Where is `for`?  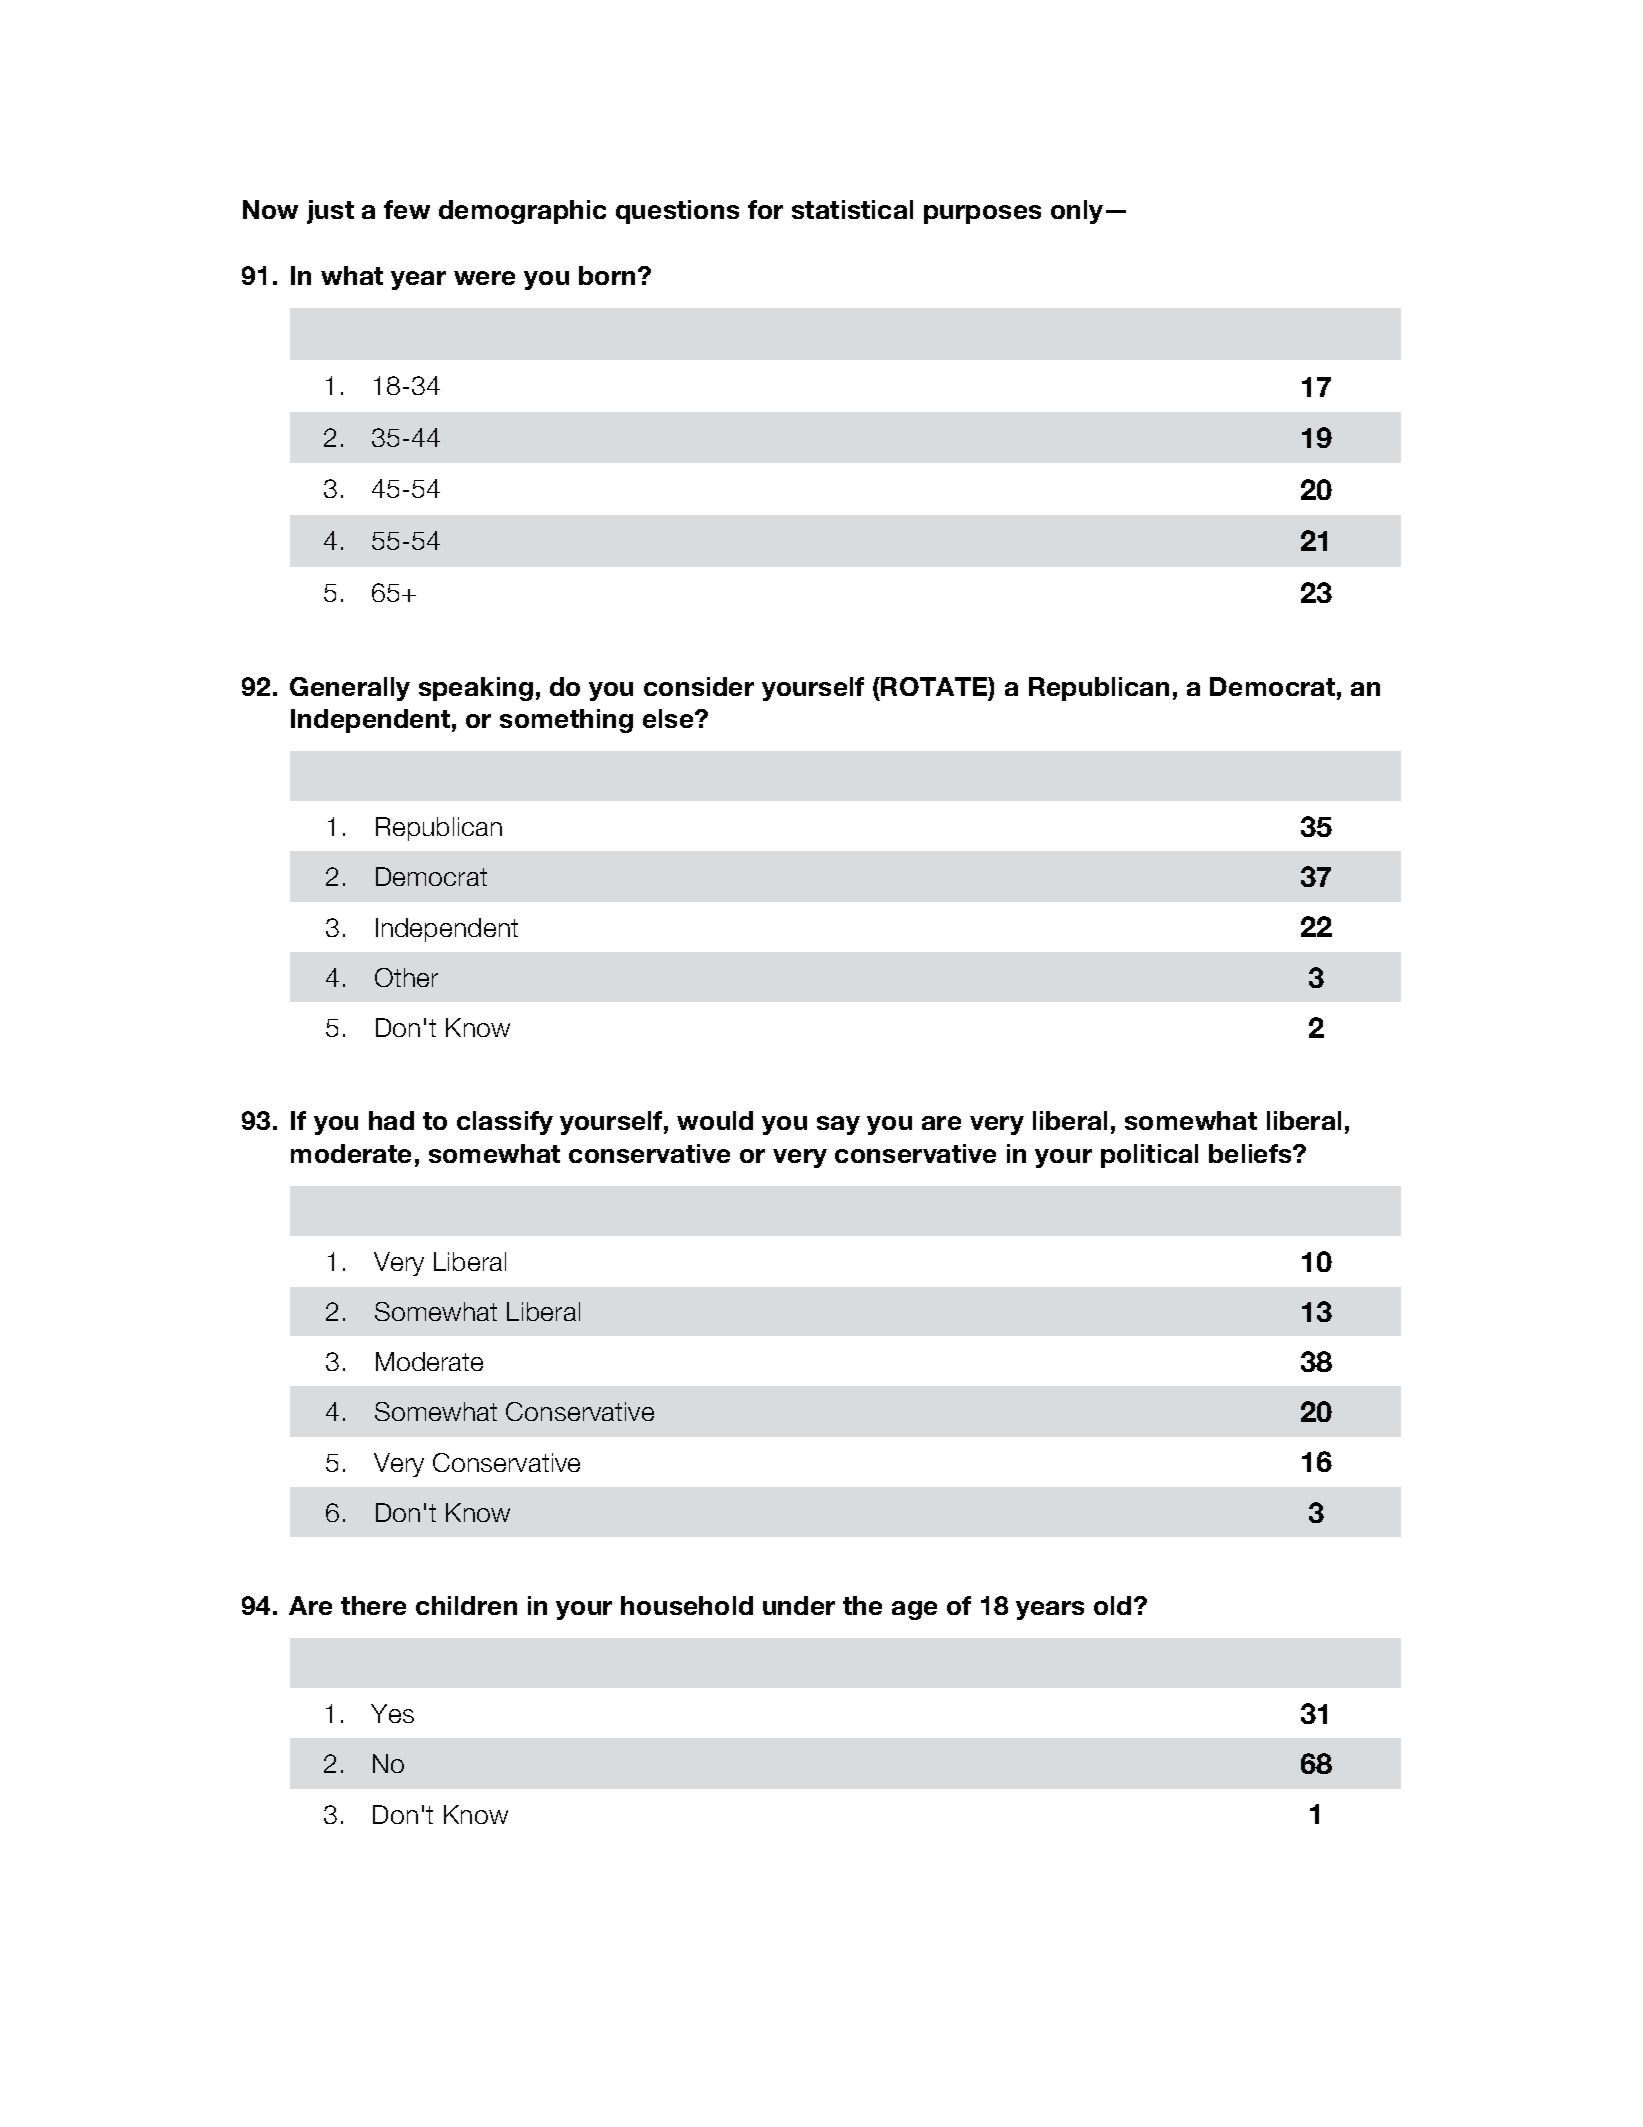 for is located at coordinates (765, 209).
